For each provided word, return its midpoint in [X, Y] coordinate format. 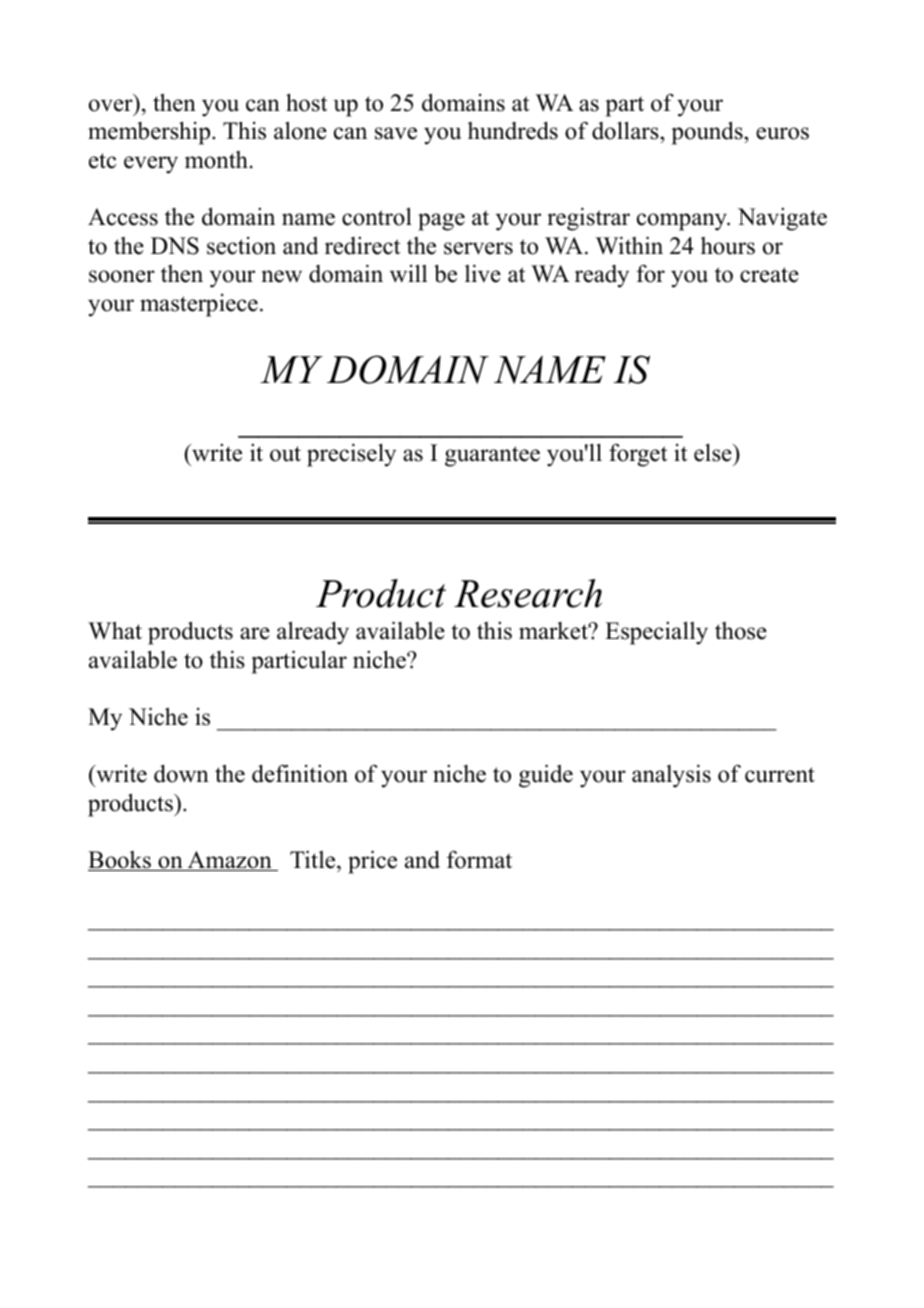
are [255, 633]
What [115, 630]
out [285, 454]
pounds [708, 133]
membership [150, 133]
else [714, 452]
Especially [656, 633]
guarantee [492, 456]
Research [528, 593]
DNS [175, 246]
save [396, 133]
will [408, 273]
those [741, 631]
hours [728, 246]
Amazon [229, 861]
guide [546, 776]
